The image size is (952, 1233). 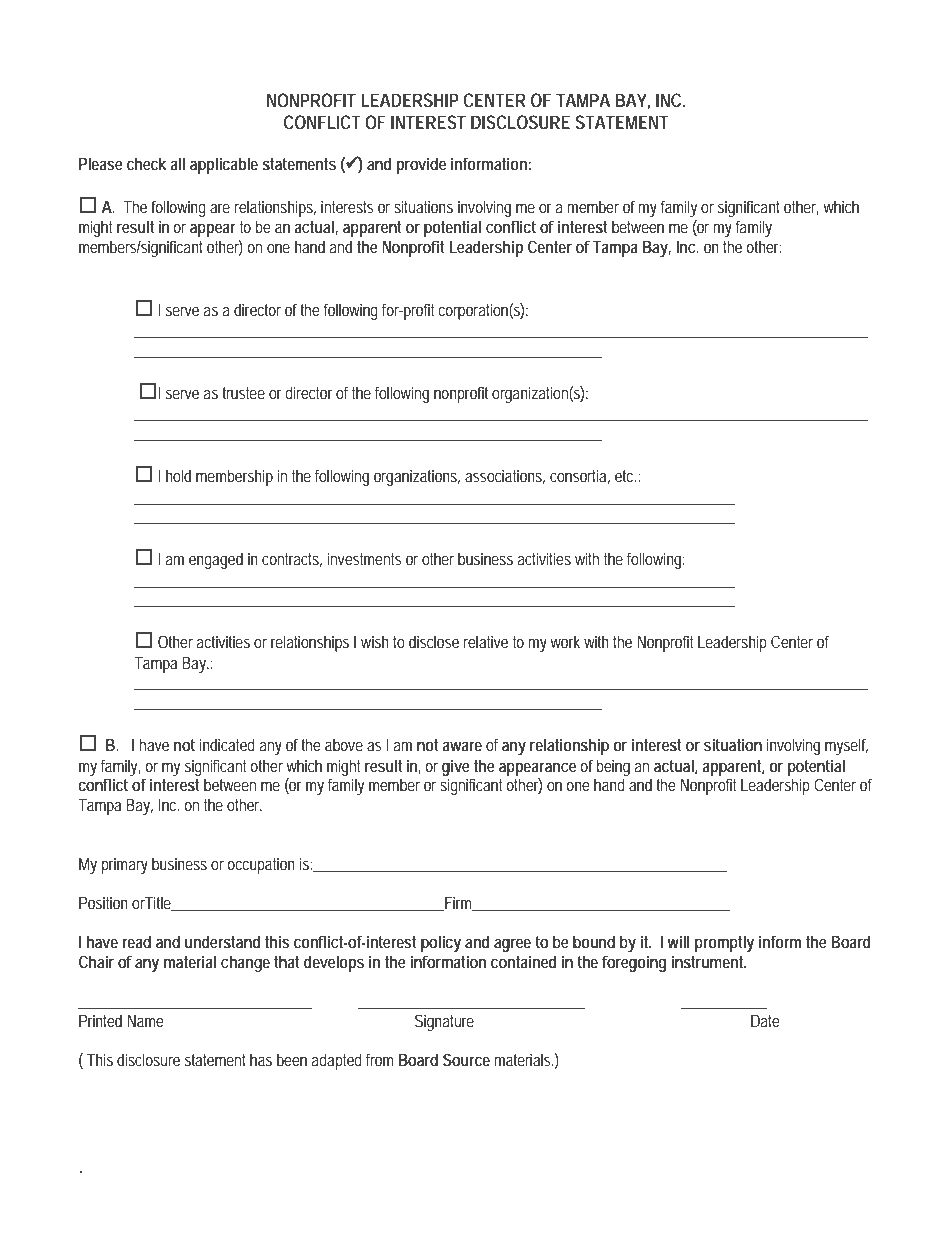 I want to click on all, so click(x=177, y=163).
